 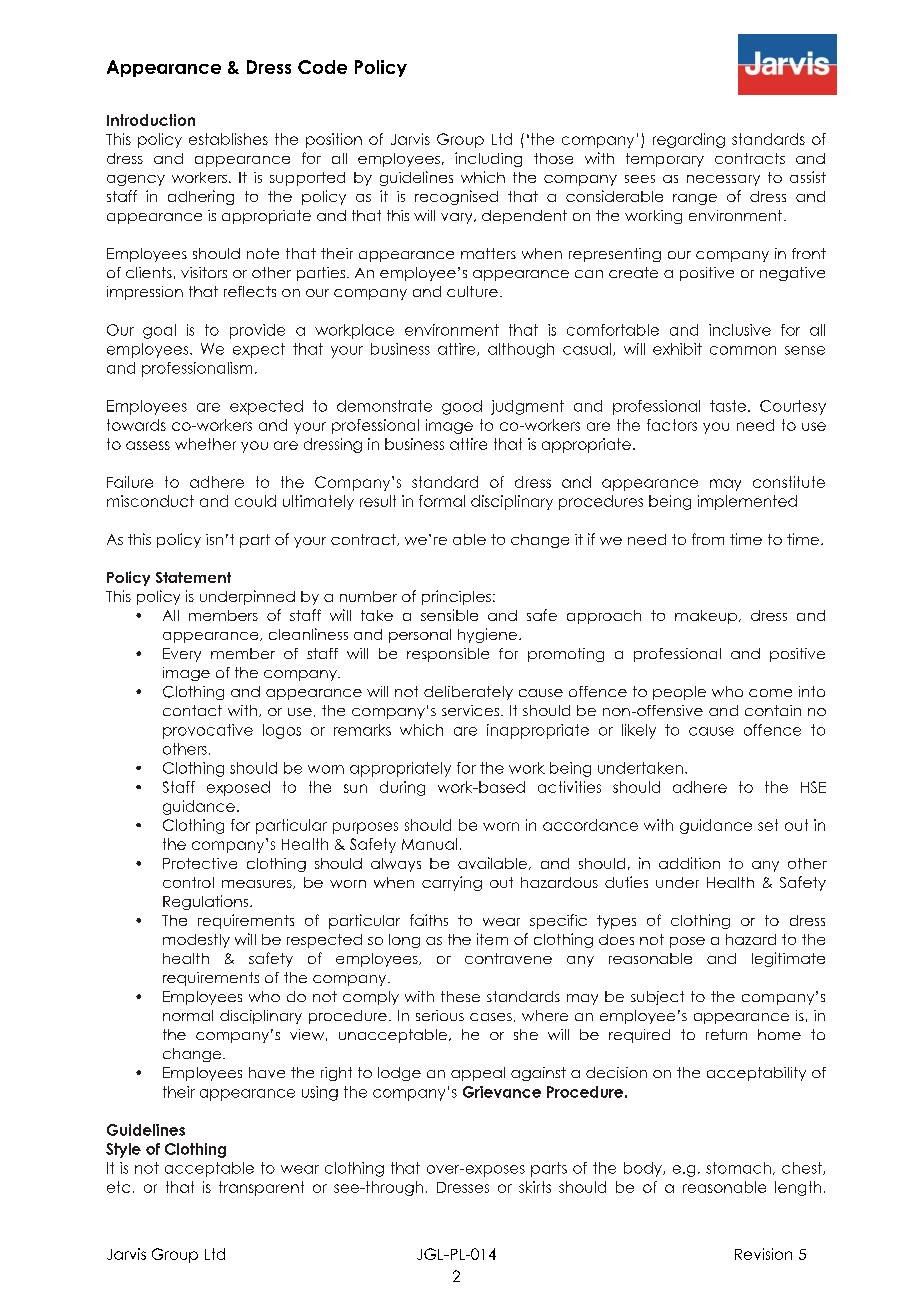 I want to click on including, so click(x=488, y=159).
